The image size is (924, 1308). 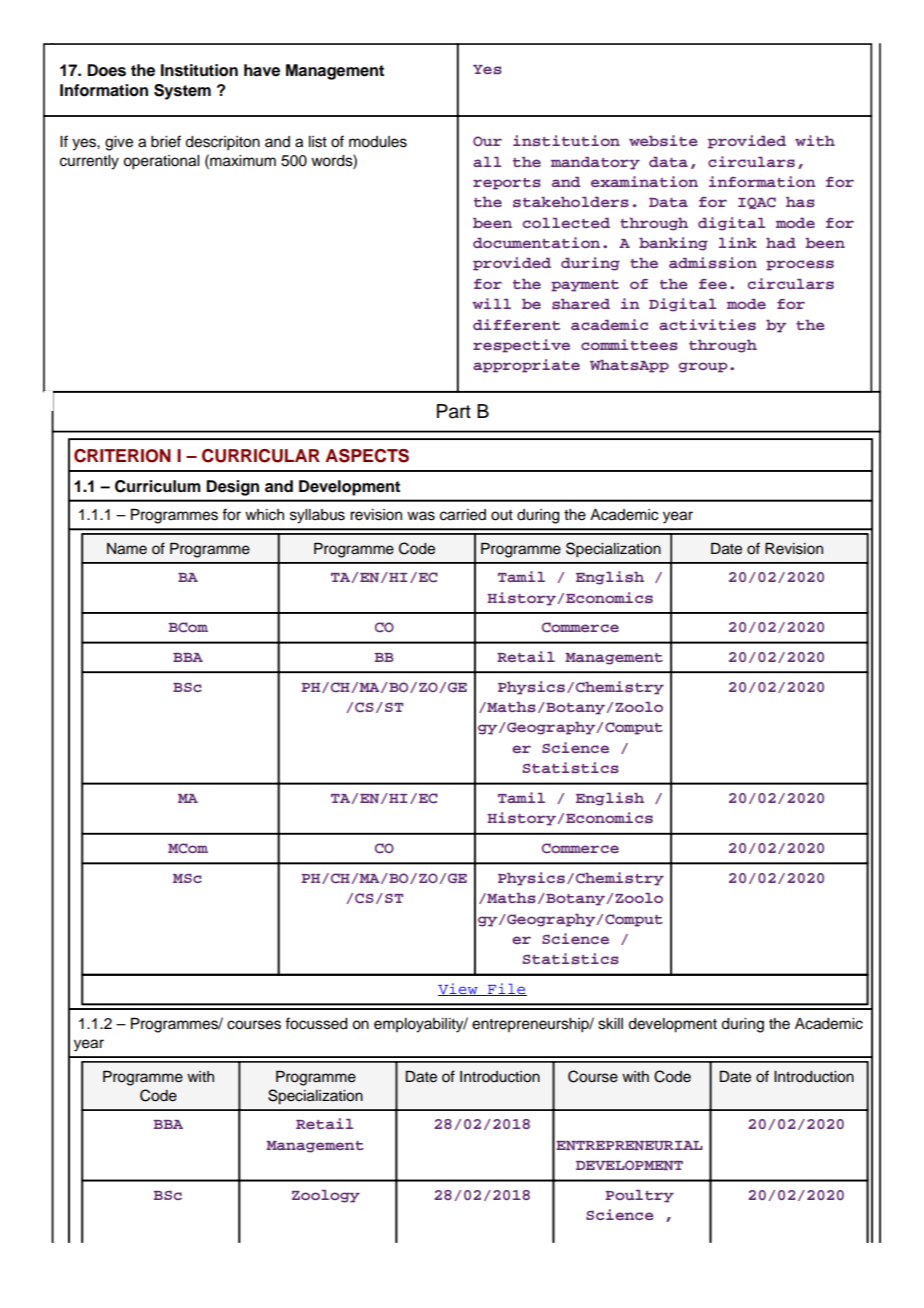 I want to click on focussed, so click(x=316, y=1023).
